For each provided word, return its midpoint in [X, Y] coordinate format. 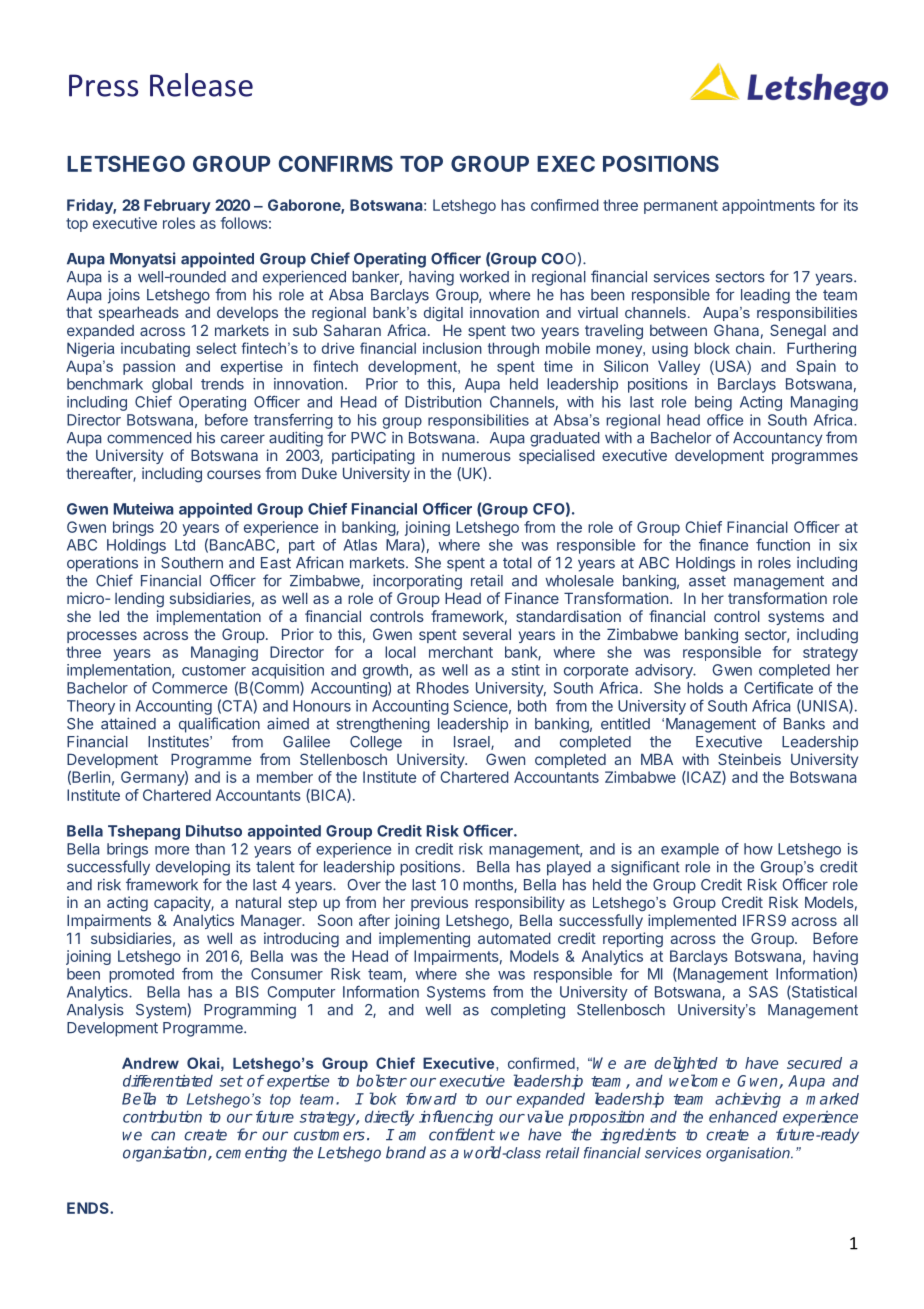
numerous [476, 456]
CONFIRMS [336, 163]
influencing [456, 1118]
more [172, 850]
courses [234, 474]
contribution [162, 1116]
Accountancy [778, 439]
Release [201, 85]
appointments [768, 206]
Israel [473, 743]
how [758, 849]
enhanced [743, 1116]
